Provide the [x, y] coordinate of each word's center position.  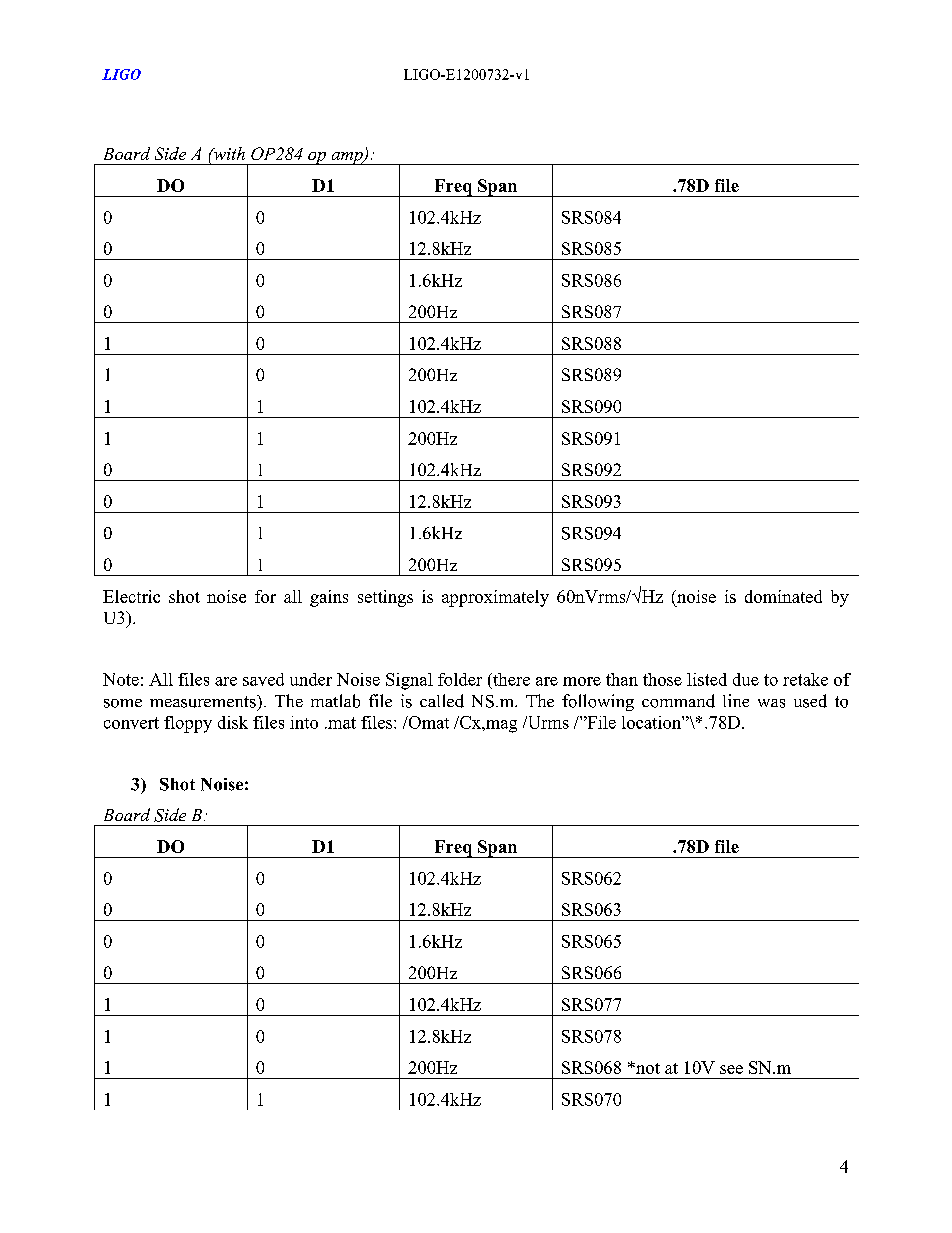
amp [347, 158]
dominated [783, 596]
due [746, 679]
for [265, 596]
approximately [495, 598]
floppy [188, 724]
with [228, 153]
